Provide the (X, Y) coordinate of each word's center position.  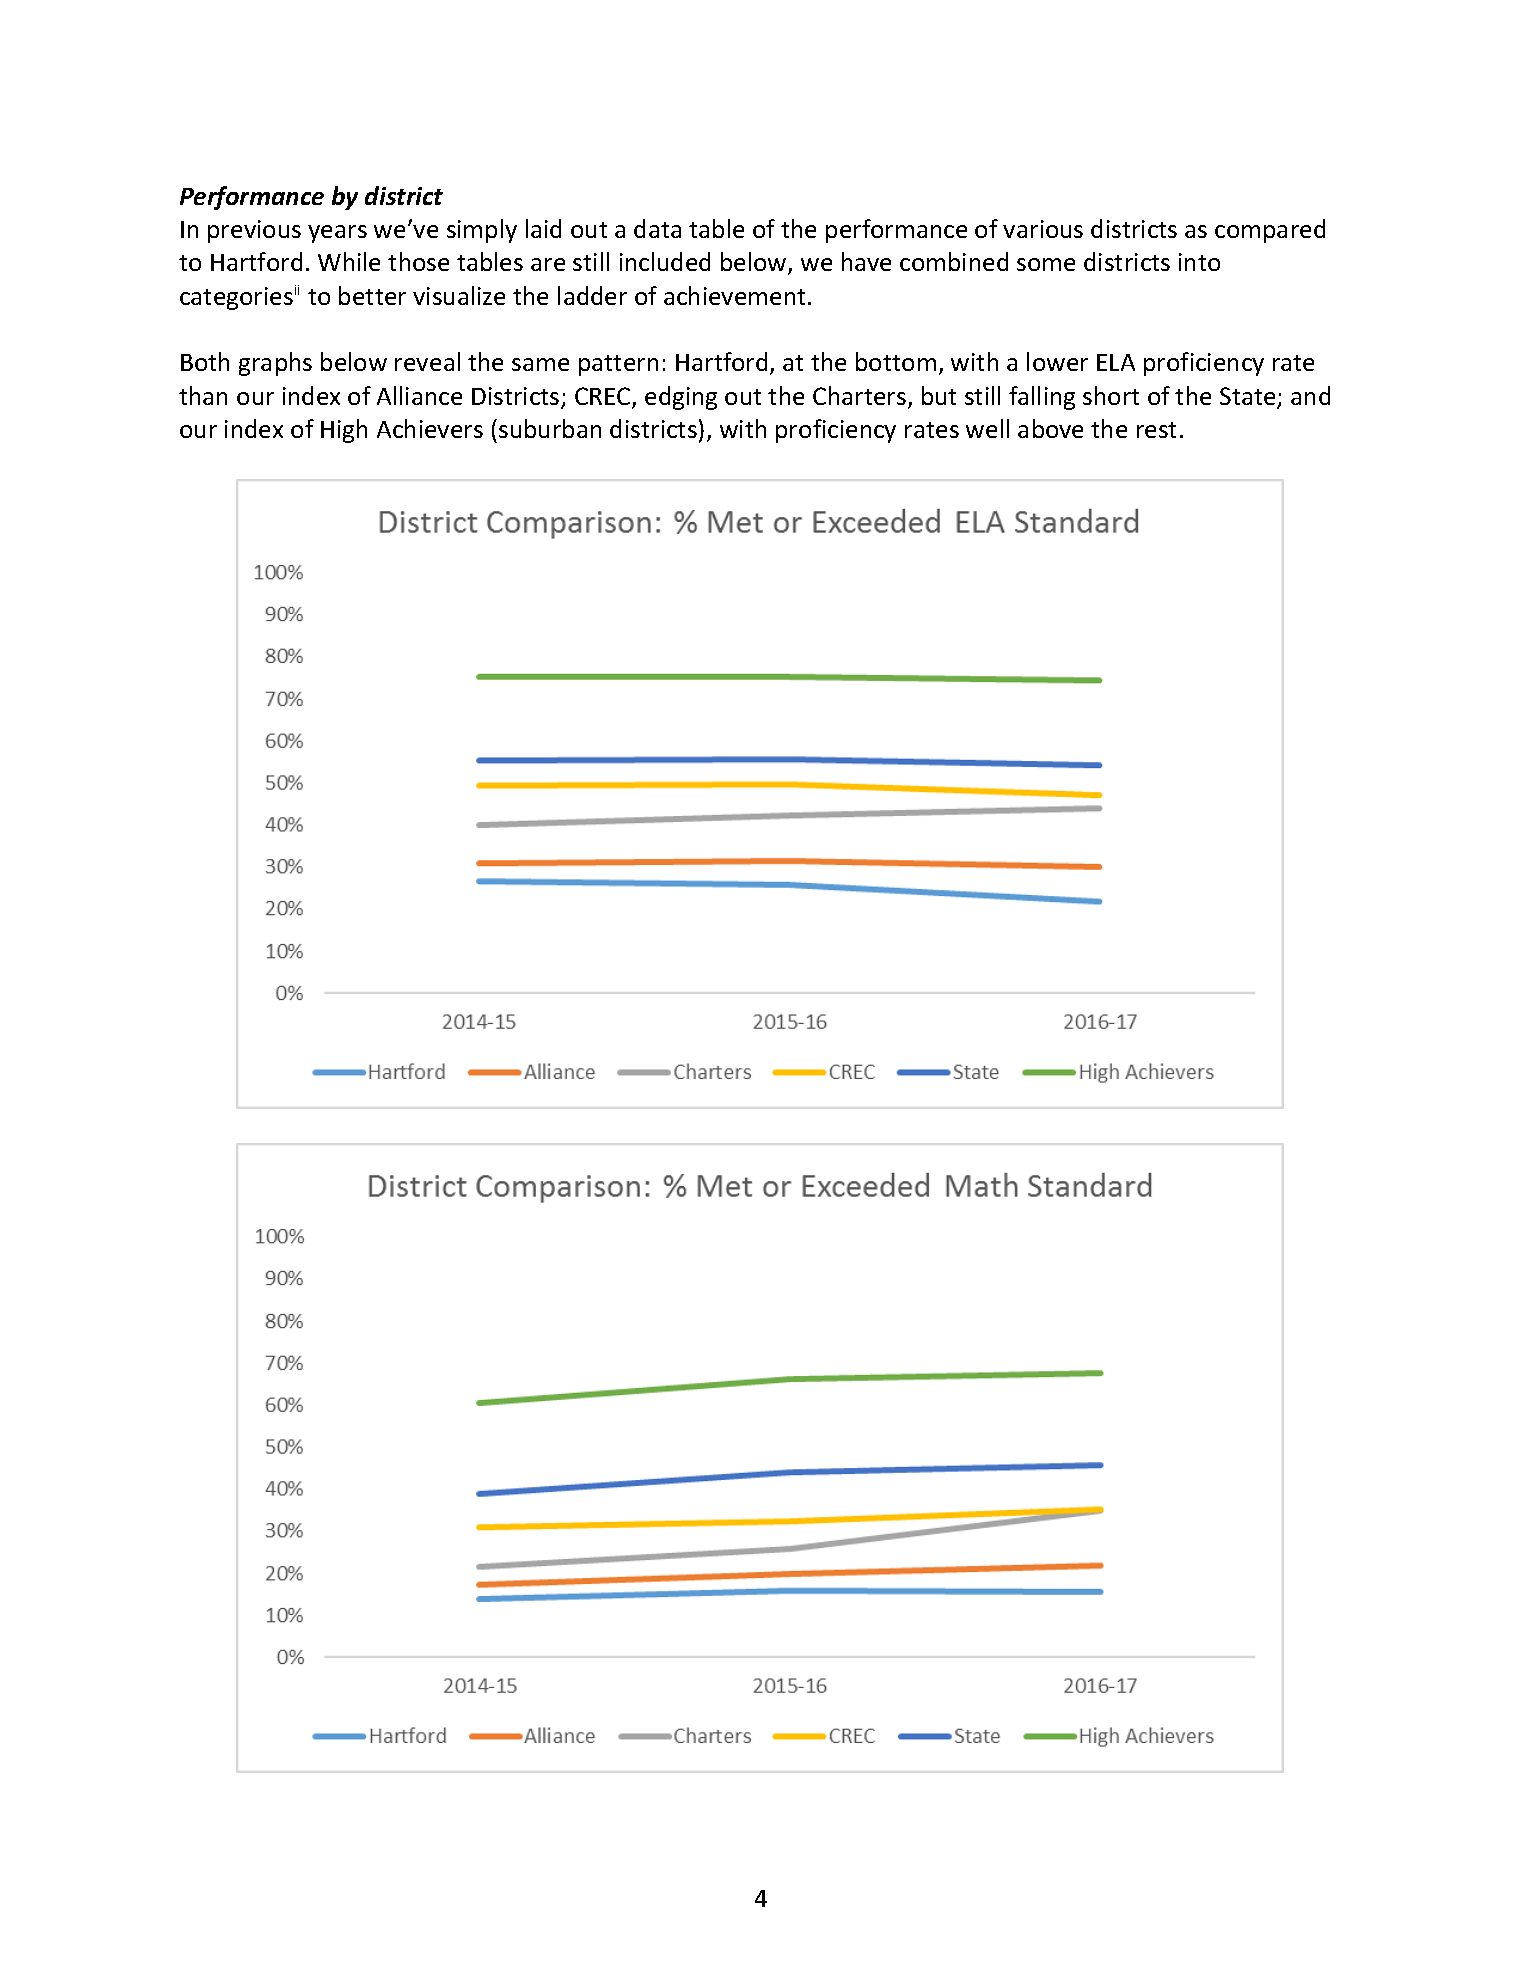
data (657, 228)
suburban (550, 428)
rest (1156, 430)
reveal (427, 361)
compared (1270, 231)
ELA (1116, 362)
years (337, 234)
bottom (896, 361)
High (344, 431)
